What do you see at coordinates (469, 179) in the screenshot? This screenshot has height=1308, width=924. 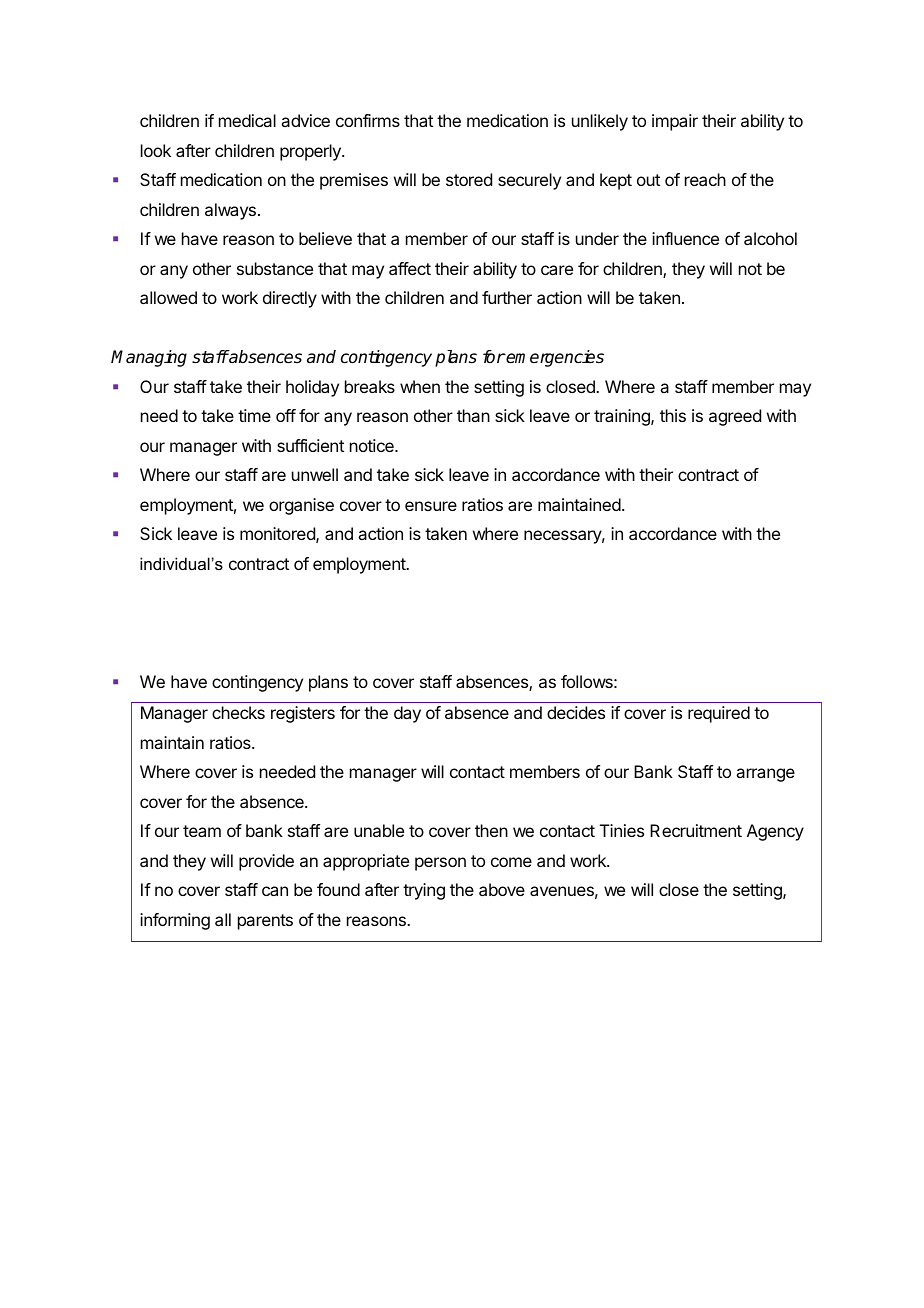 I see `stored` at bounding box center [469, 179].
